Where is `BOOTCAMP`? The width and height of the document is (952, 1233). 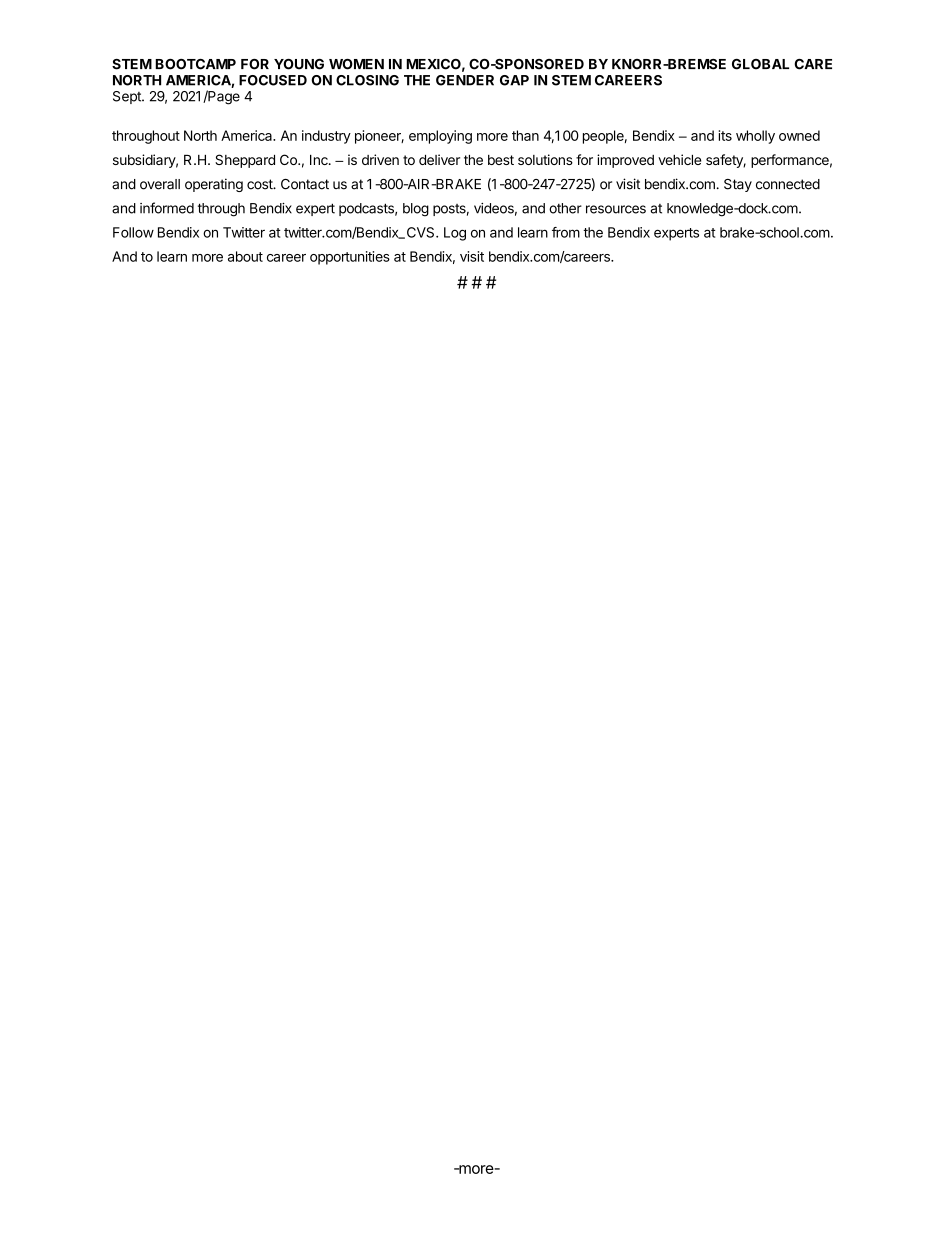
BOOTCAMP is located at coordinates (195, 64).
